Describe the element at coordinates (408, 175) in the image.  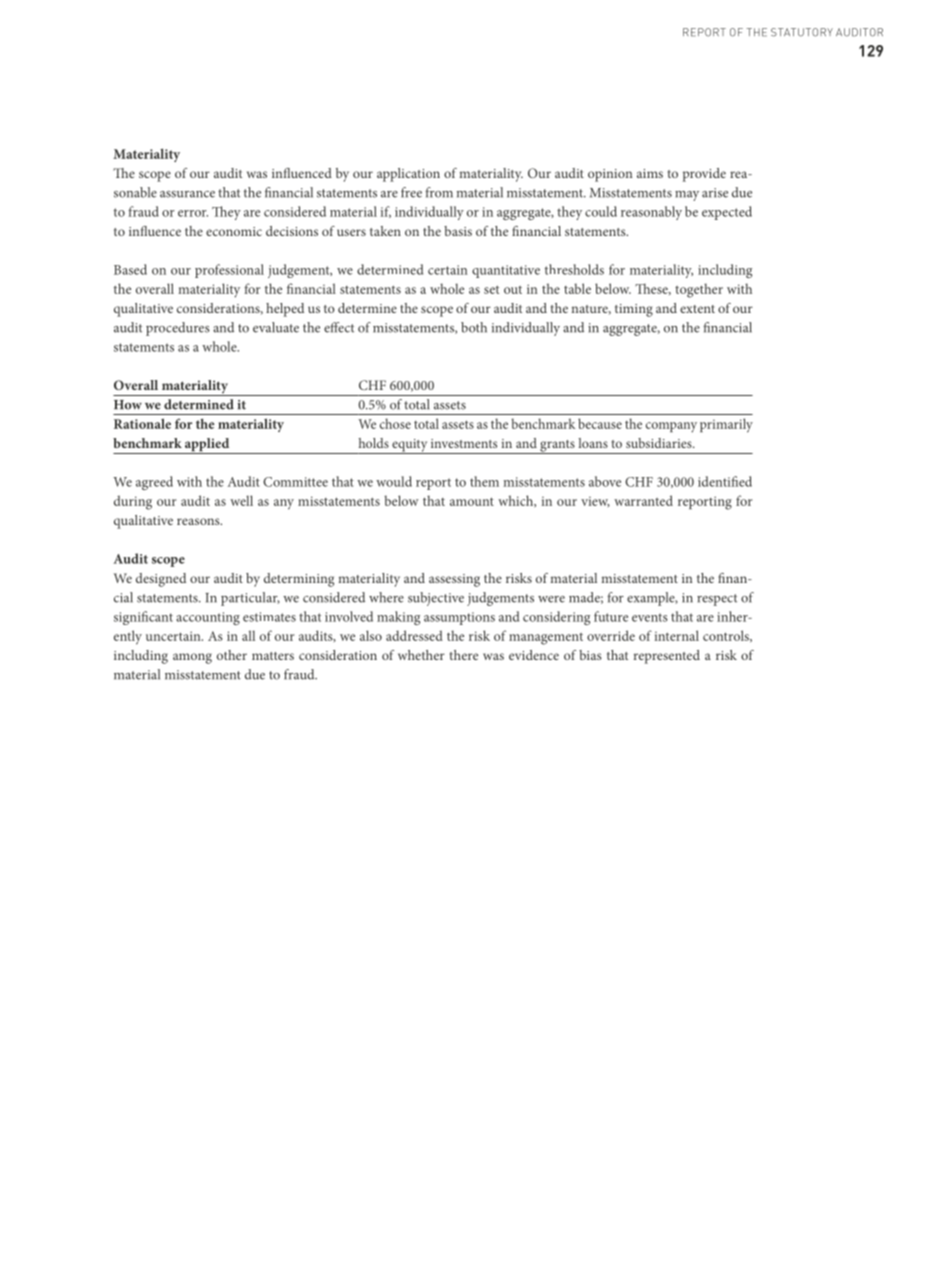
I see `application` at that location.
